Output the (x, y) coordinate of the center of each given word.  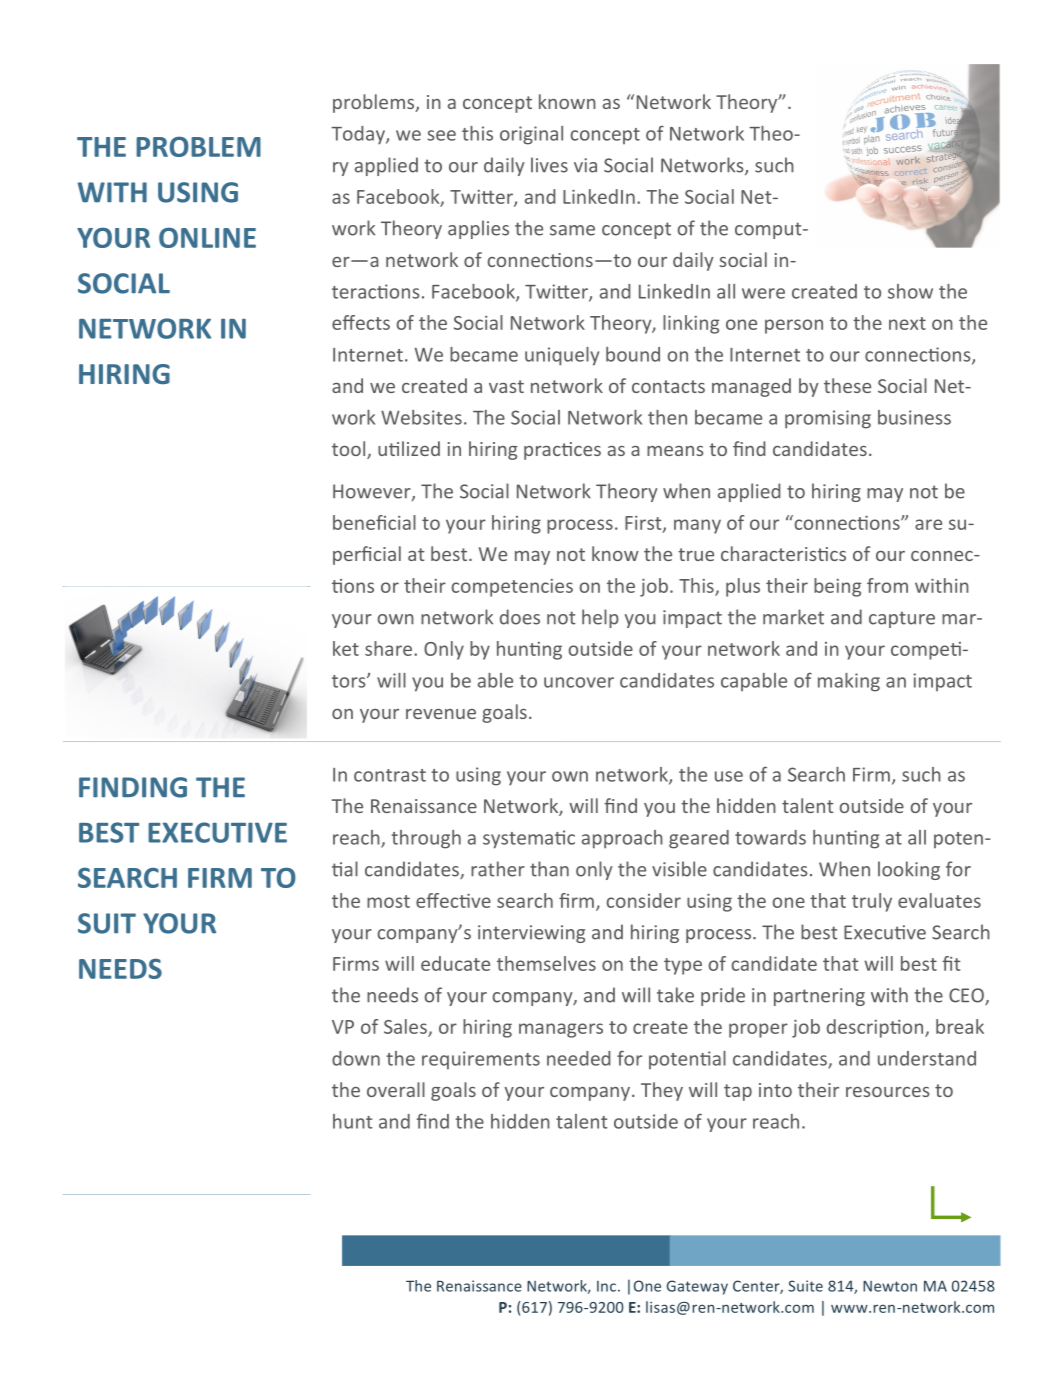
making (849, 682)
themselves (546, 963)
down (356, 1058)
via (585, 165)
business (914, 417)
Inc (606, 1286)
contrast (390, 775)
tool (348, 448)
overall (396, 1089)
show (910, 291)
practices (562, 451)
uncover (579, 682)
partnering (819, 997)
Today (359, 135)
